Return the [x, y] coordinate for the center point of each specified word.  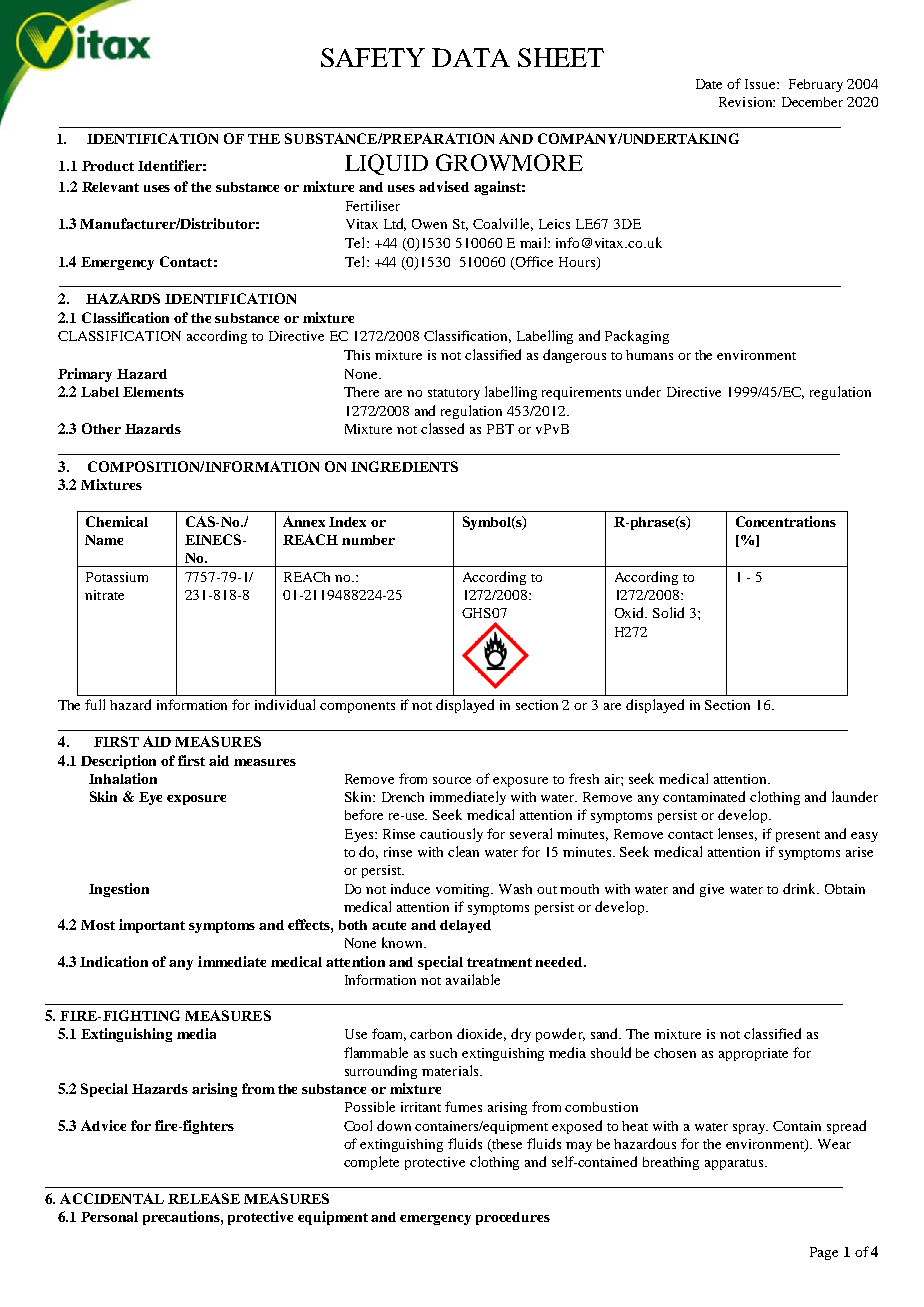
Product [108, 166]
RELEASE [204, 1198]
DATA [471, 57]
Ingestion [119, 890]
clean [463, 851]
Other [101, 428]
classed [442, 428]
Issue [761, 84]
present [798, 836]
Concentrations [786, 521]
